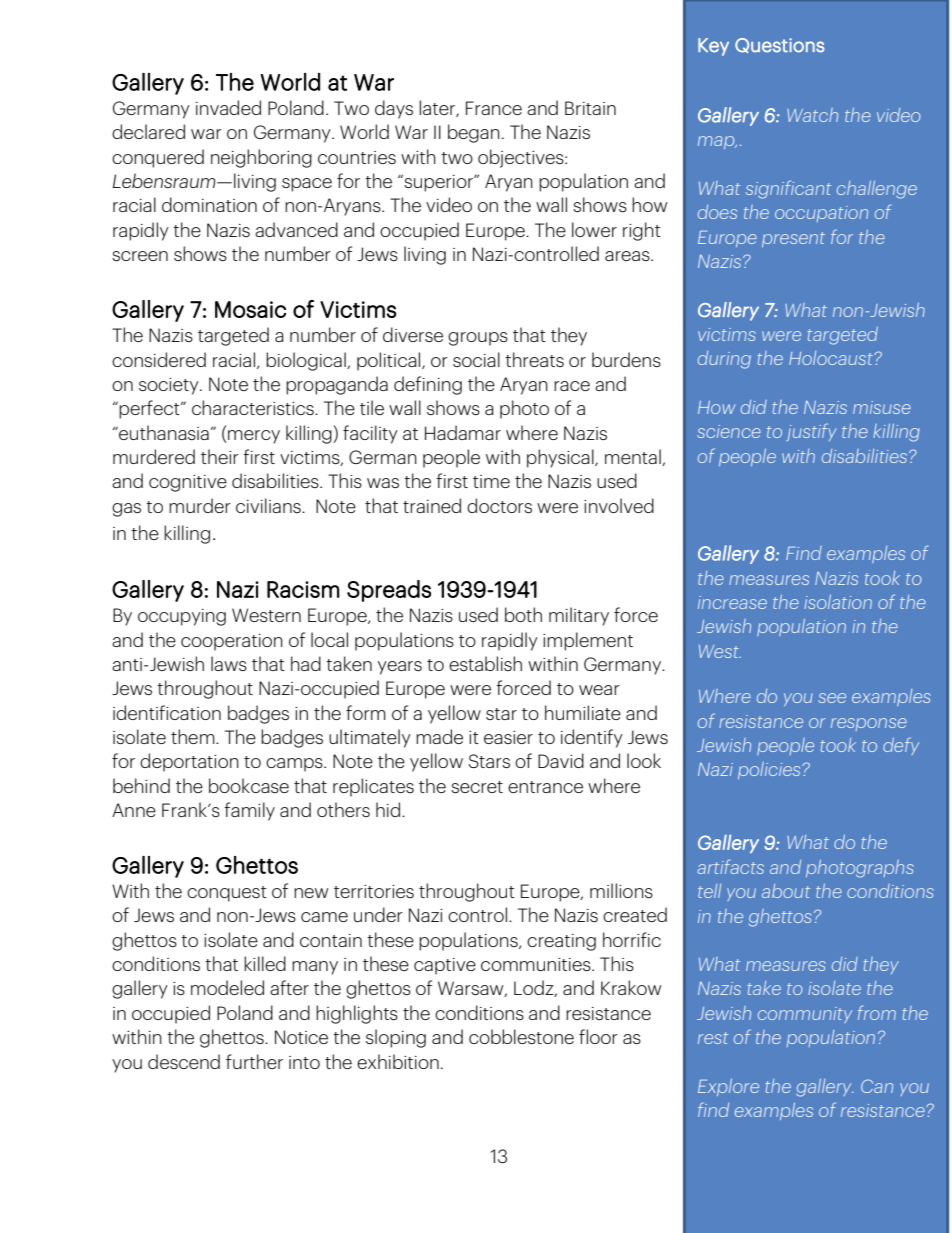 This screenshot has width=952, height=1233. Describe the element at coordinates (228, 107) in the screenshot. I see `invaded` at that location.
